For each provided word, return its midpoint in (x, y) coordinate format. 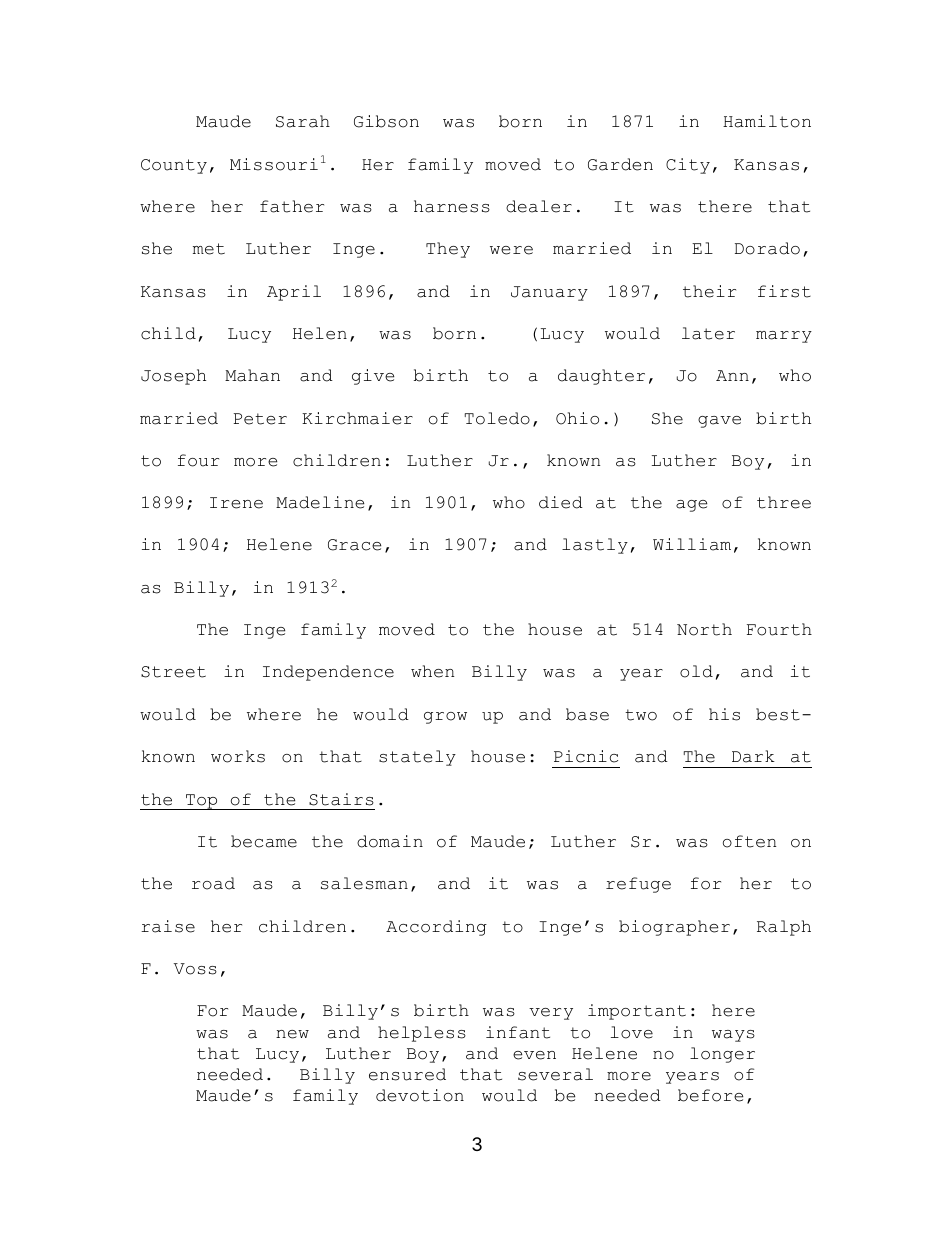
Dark (753, 756)
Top (202, 802)
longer (722, 1055)
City (688, 166)
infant (518, 1032)
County (174, 166)
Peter (260, 419)
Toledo (497, 418)
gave (719, 422)
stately (417, 758)
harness (452, 206)
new (292, 1034)
